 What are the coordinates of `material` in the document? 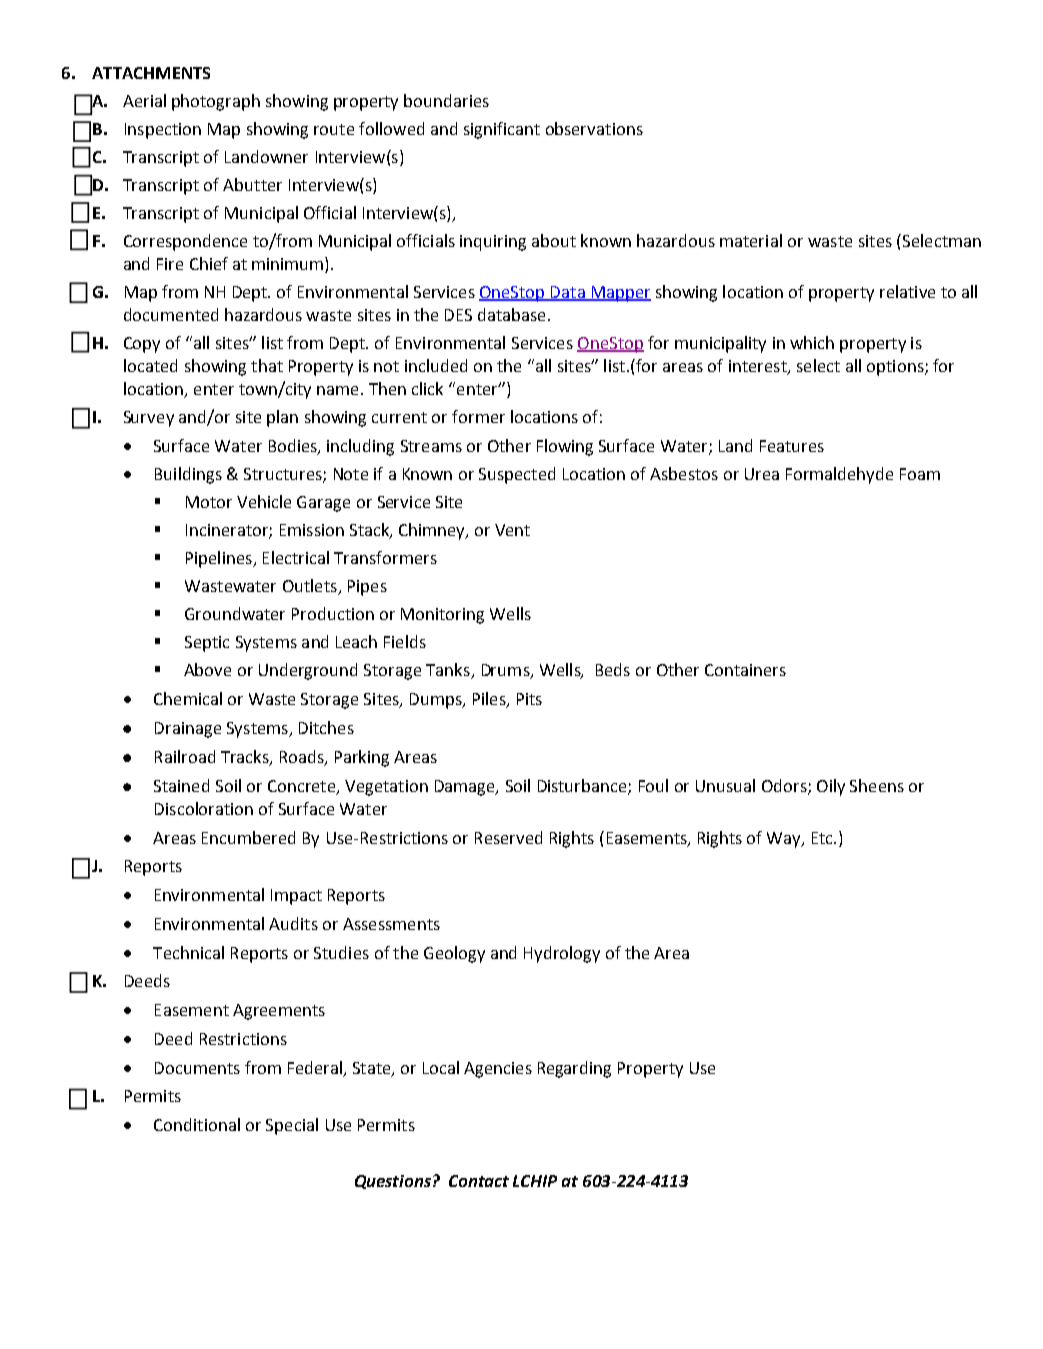 It's located at (751, 240).
